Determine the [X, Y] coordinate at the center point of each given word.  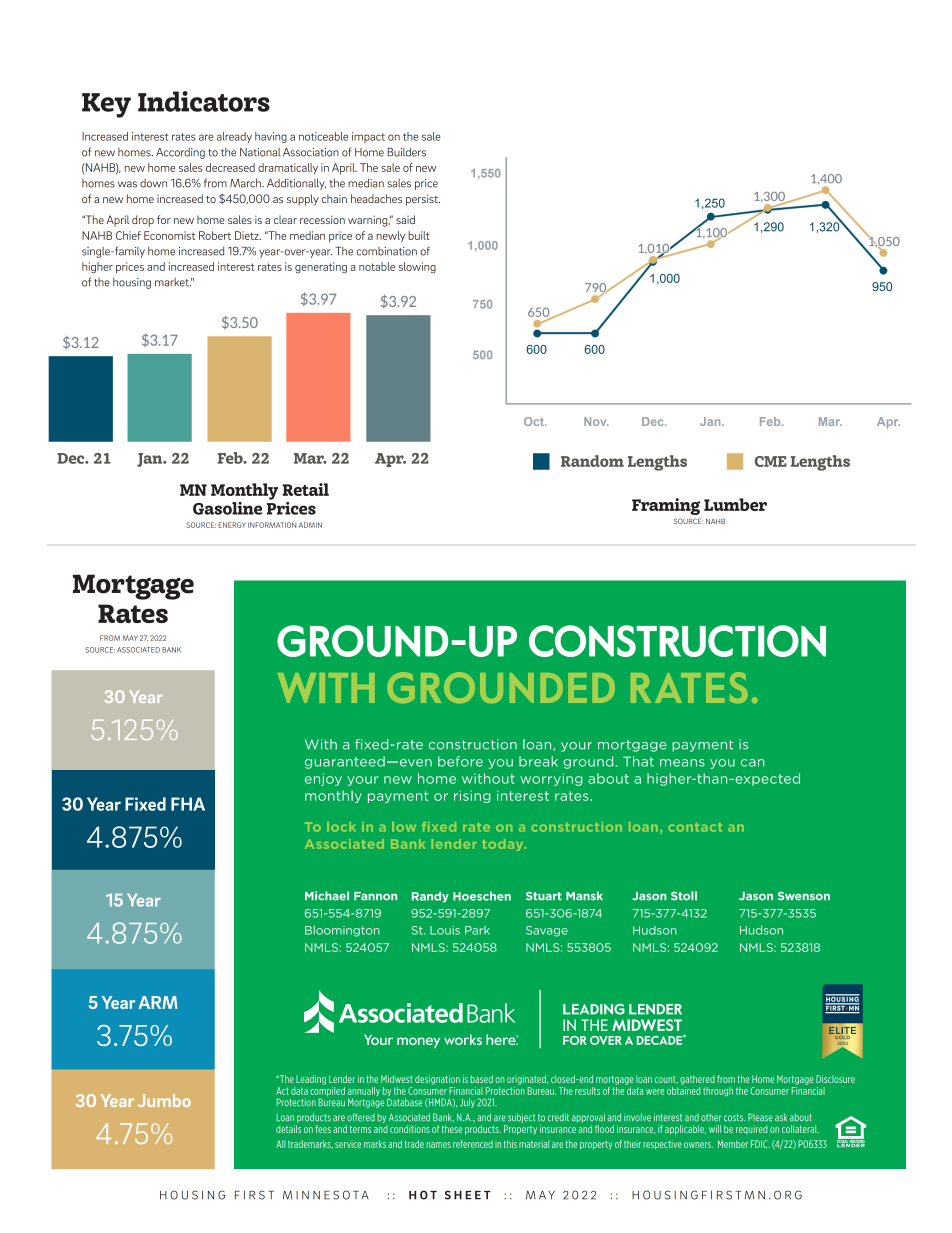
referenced [473, 1144]
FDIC [760, 1144]
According [180, 153]
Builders [406, 152]
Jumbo [164, 1100]
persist [423, 200]
